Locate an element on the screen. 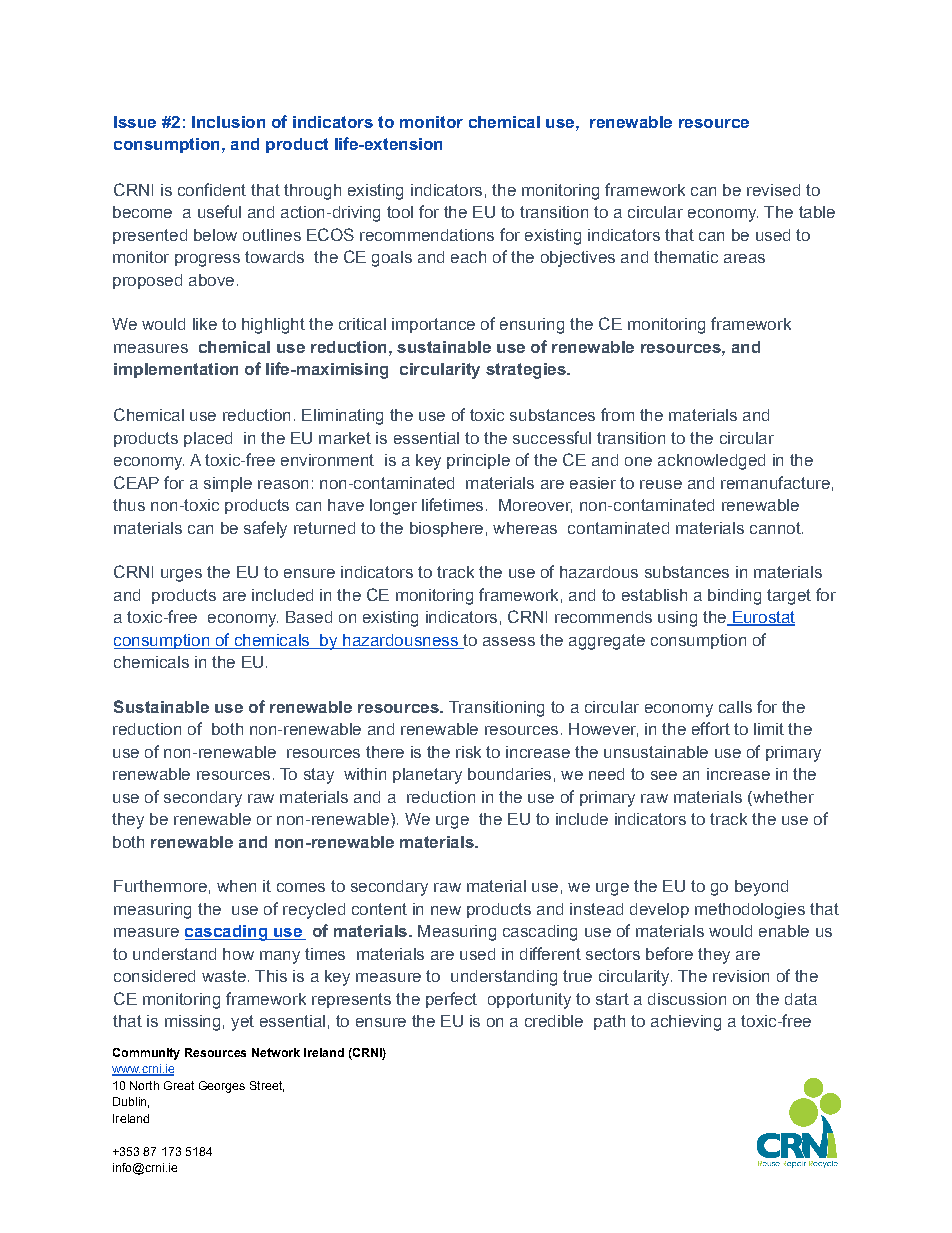  Inclusion is located at coordinates (228, 122).
